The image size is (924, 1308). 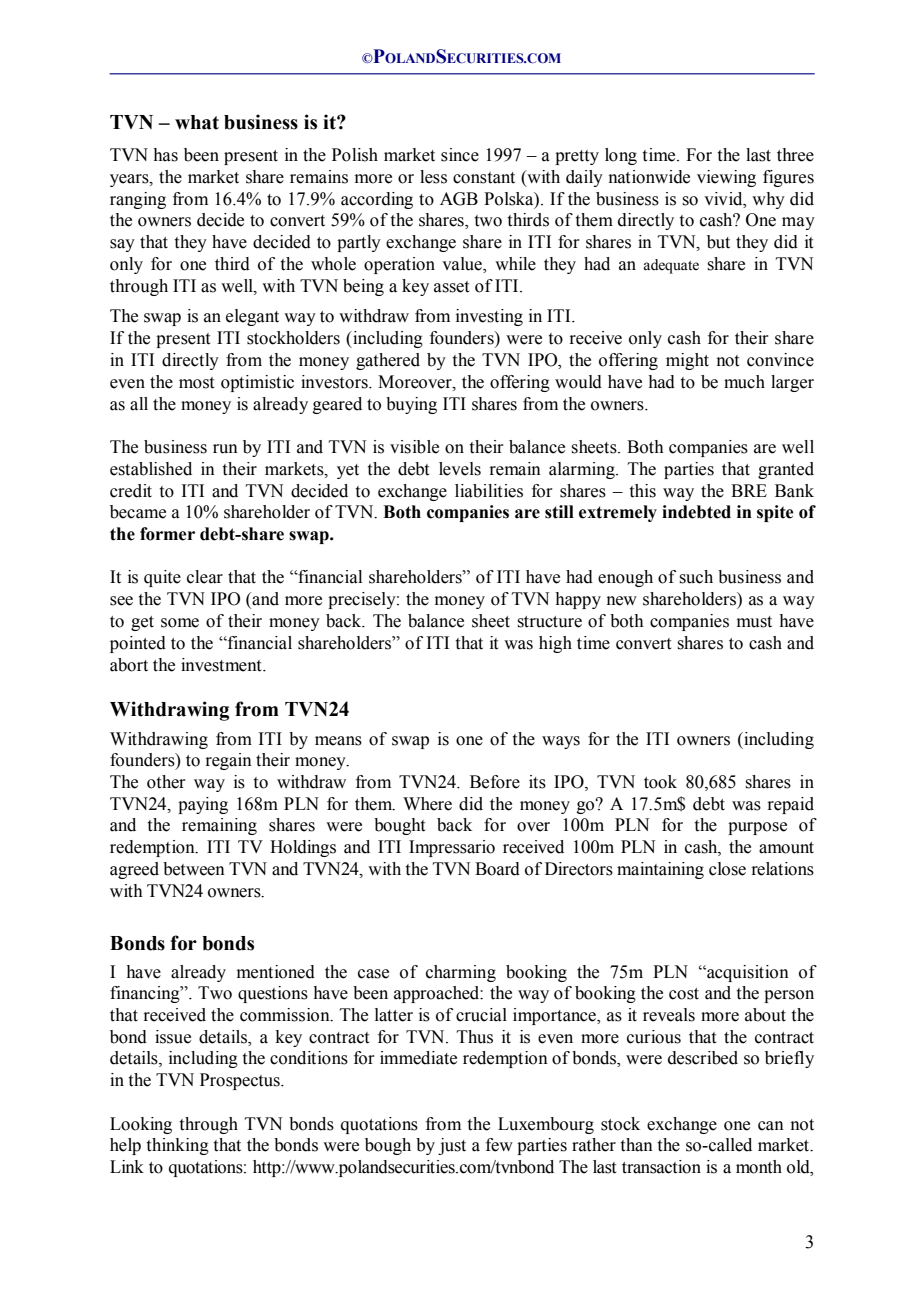 I want to click on since, so click(x=460, y=155).
